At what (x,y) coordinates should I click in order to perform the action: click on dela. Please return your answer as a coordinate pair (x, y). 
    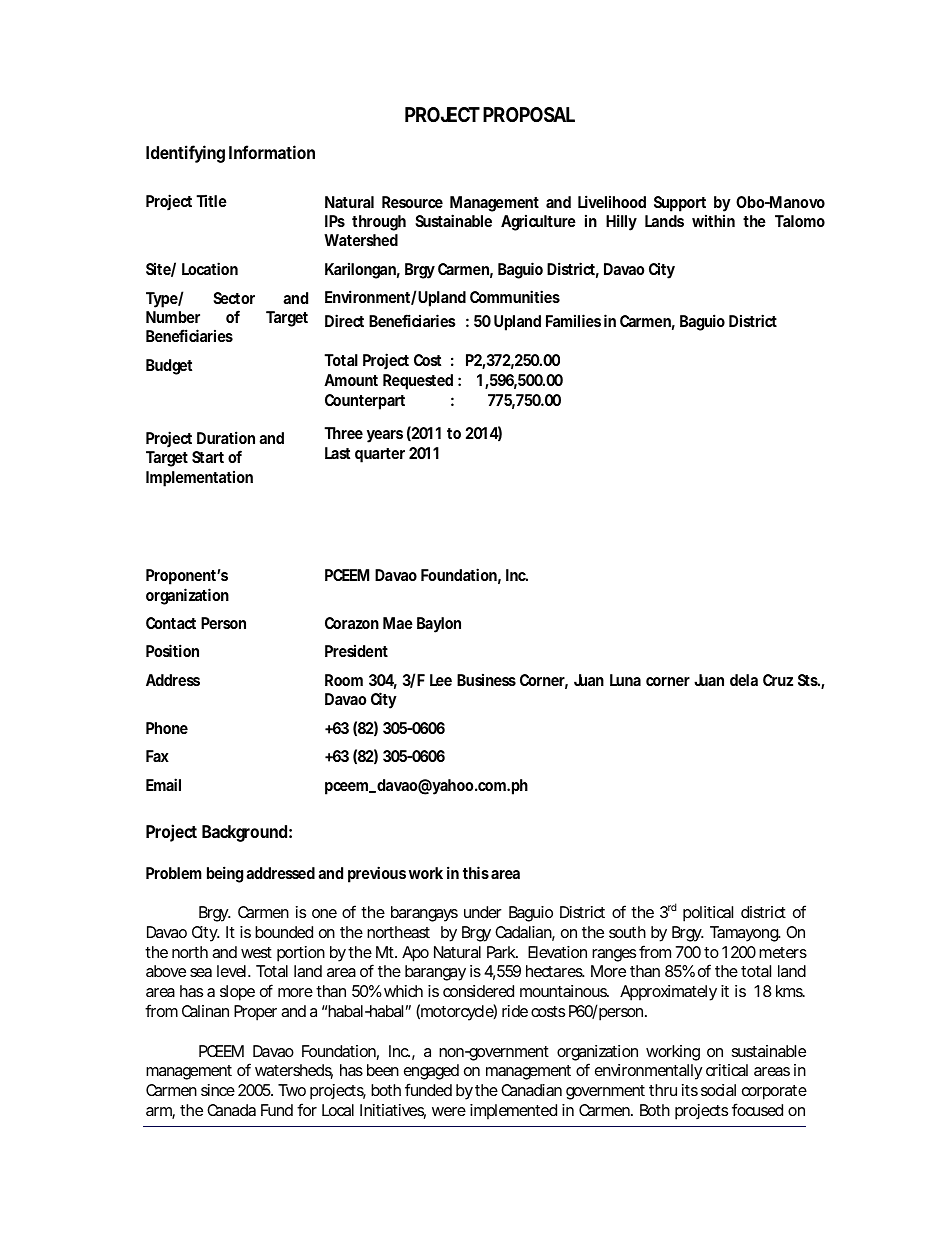
    Looking at the image, I should click on (744, 680).
